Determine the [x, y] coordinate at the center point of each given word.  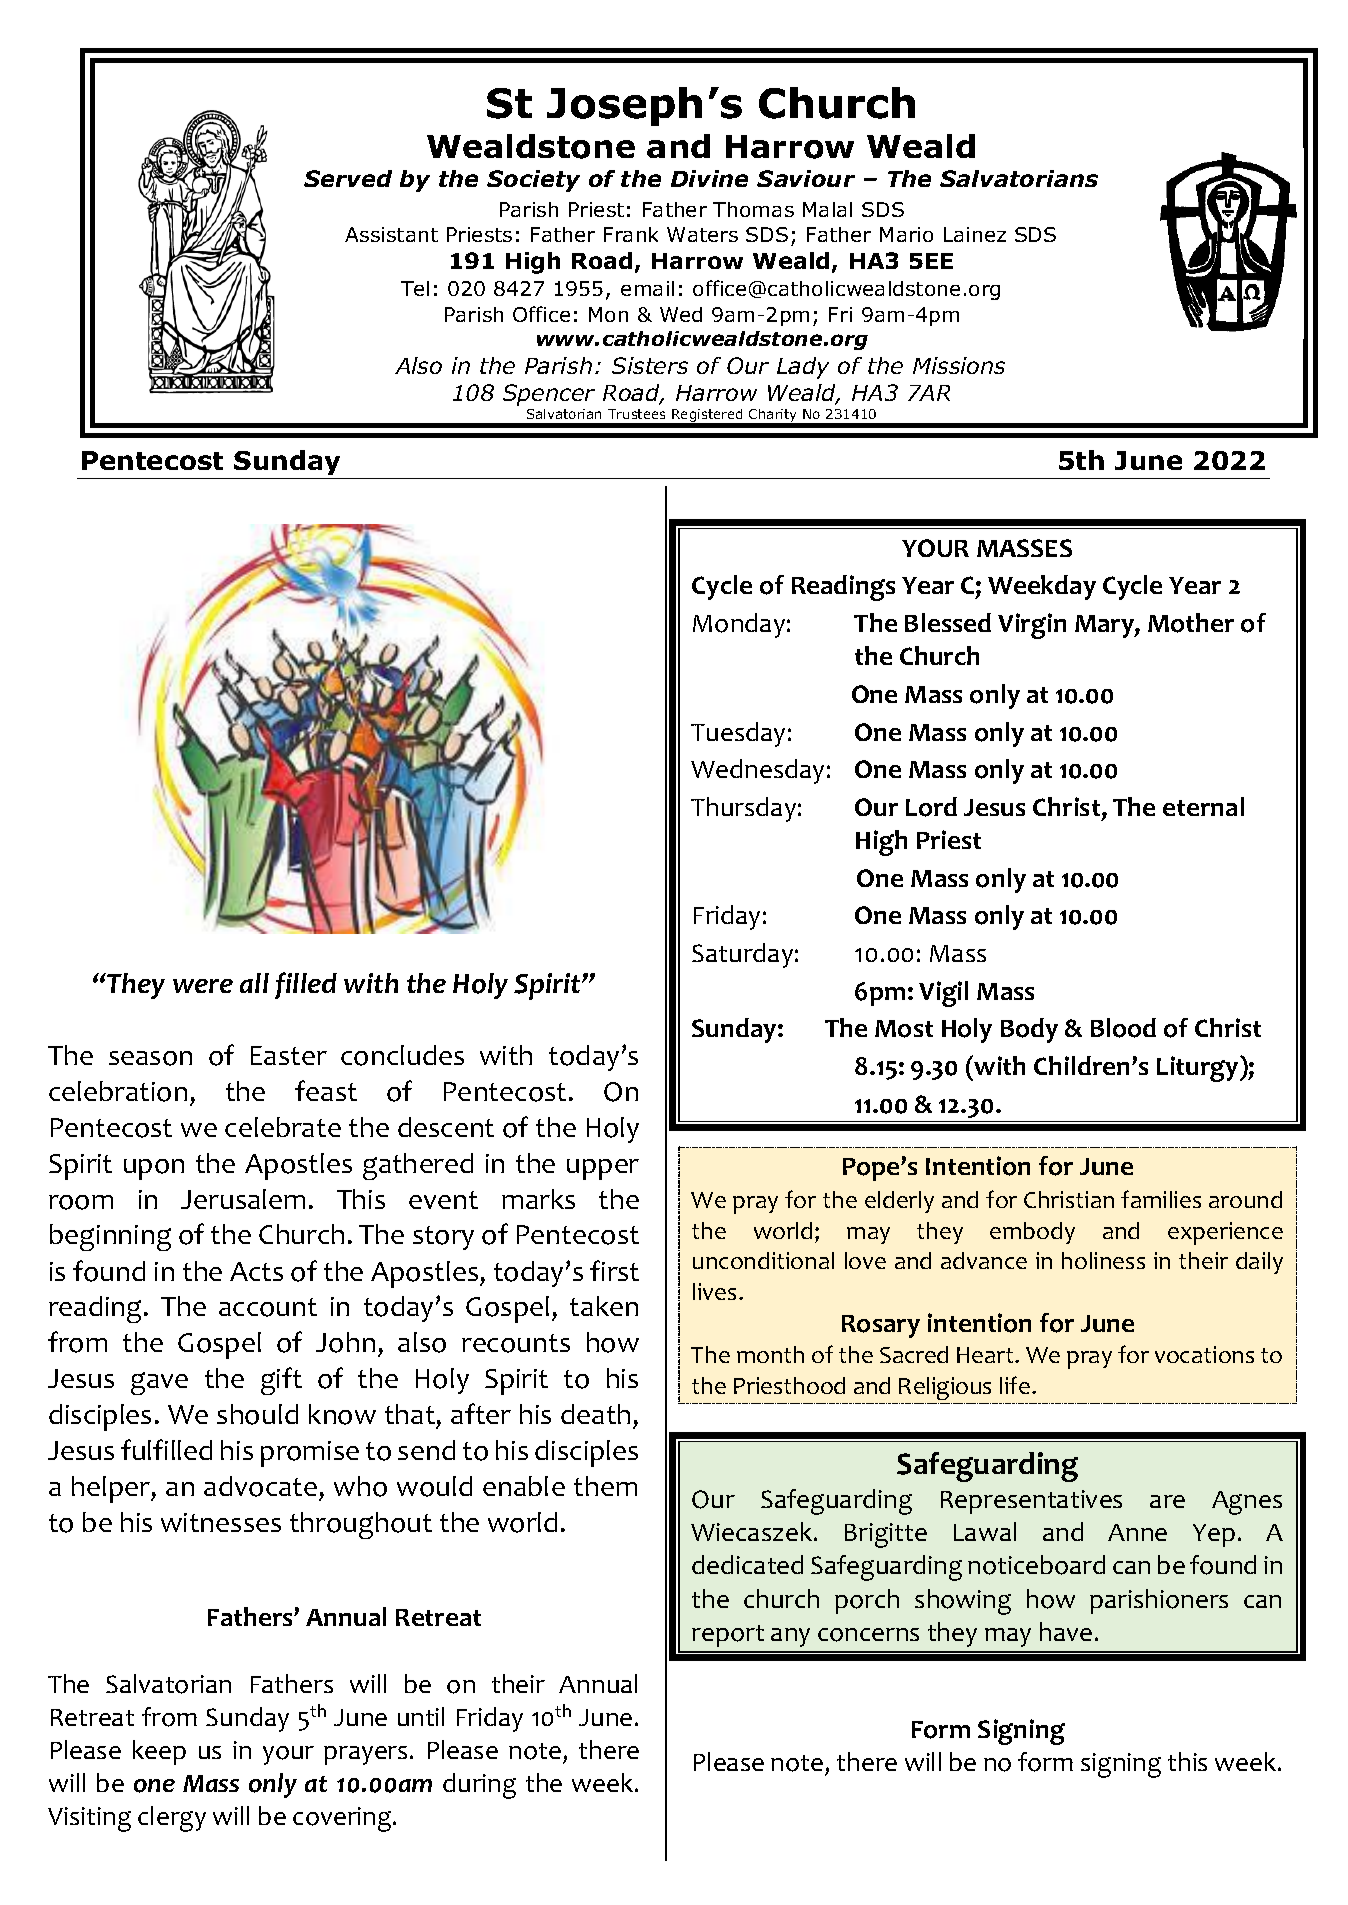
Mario [906, 234]
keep [159, 1752]
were [203, 986]
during [479, 1786]
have [1066, 1631]
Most [904, 1029]
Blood [1123, 1028]
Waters [702, 234]
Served [348, 178]
